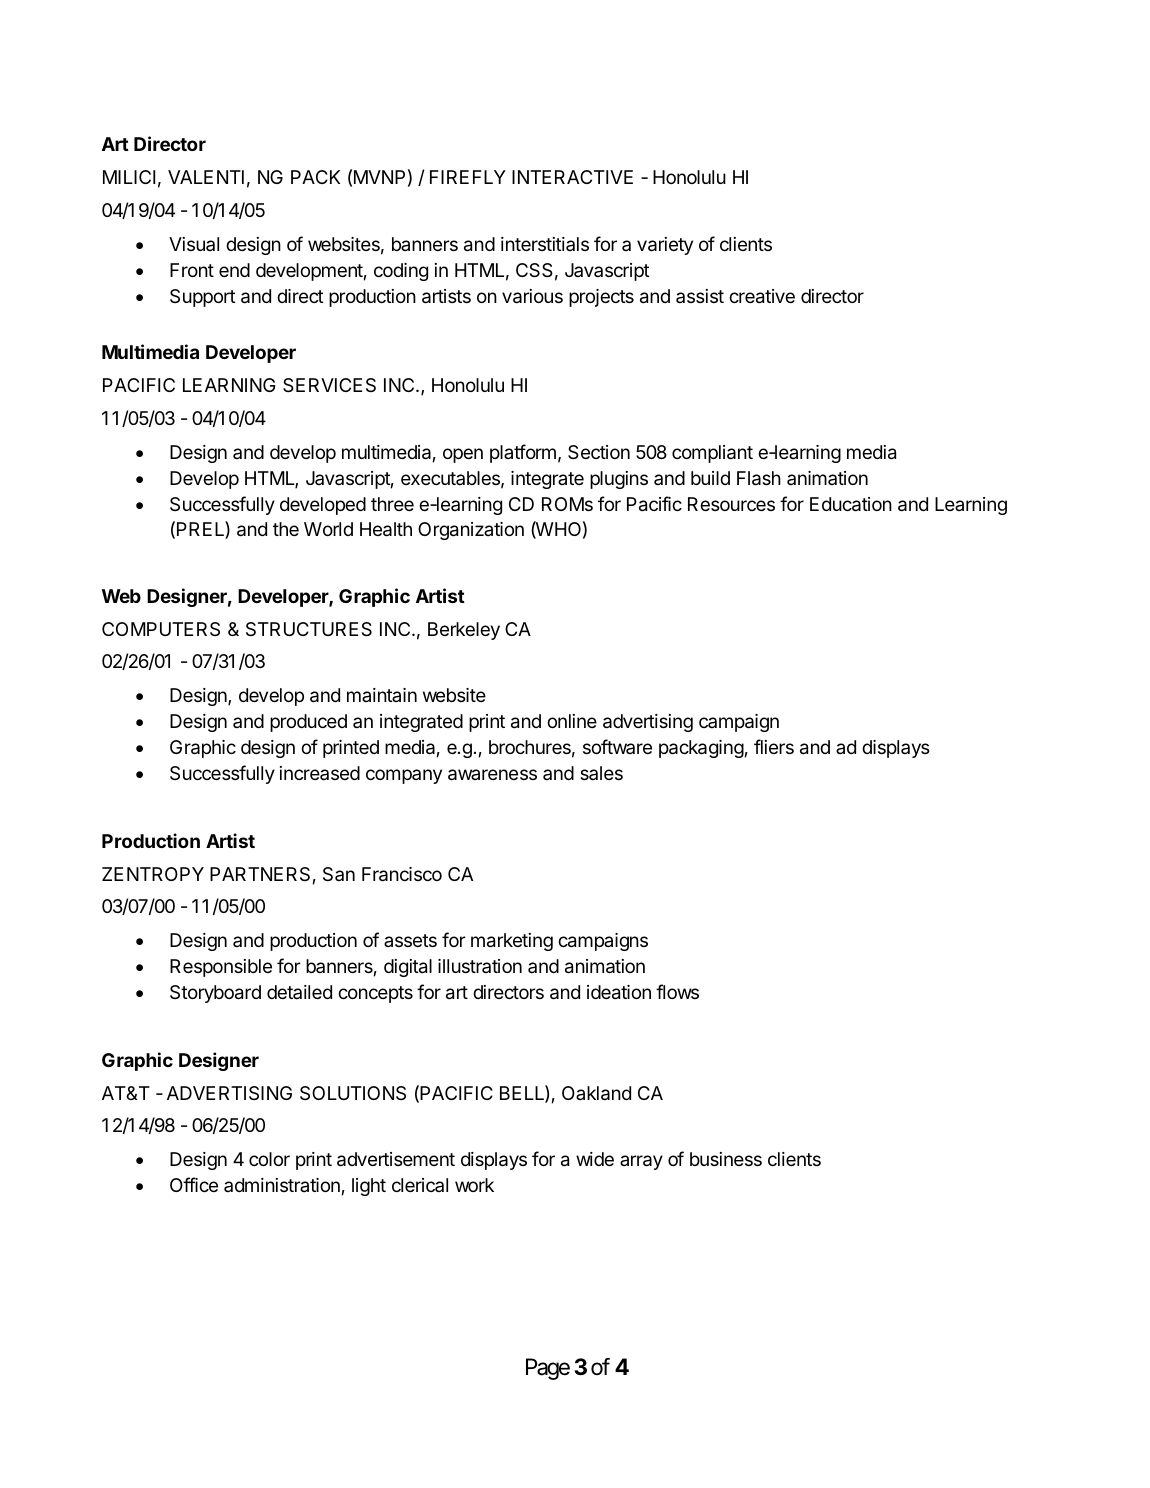  Describe the element at coordinates (774, 746) in the document. I see `fliers` at that location.
